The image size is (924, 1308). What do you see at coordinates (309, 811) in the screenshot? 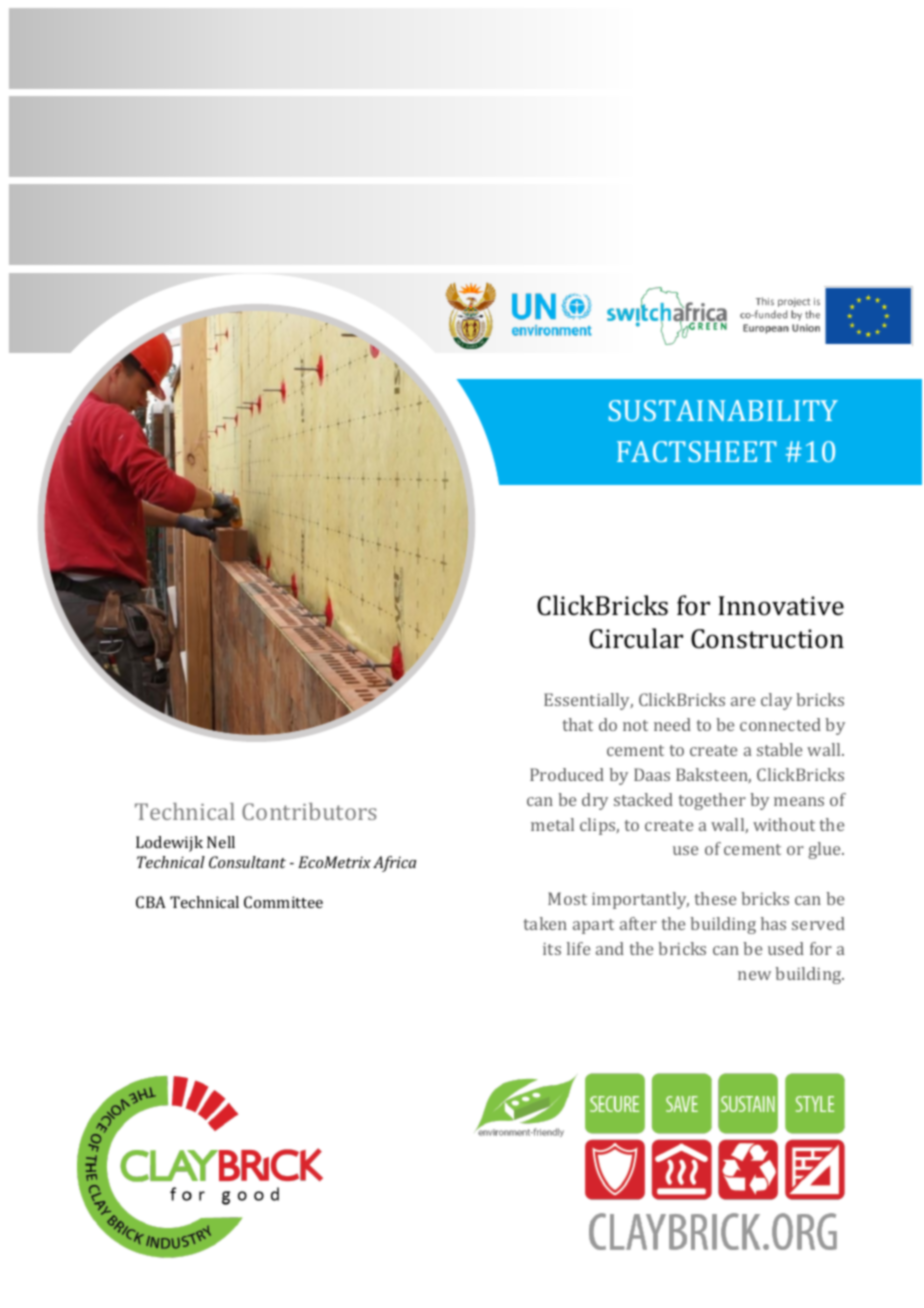
I see `Contributors` at bounding box center [309, 811].
